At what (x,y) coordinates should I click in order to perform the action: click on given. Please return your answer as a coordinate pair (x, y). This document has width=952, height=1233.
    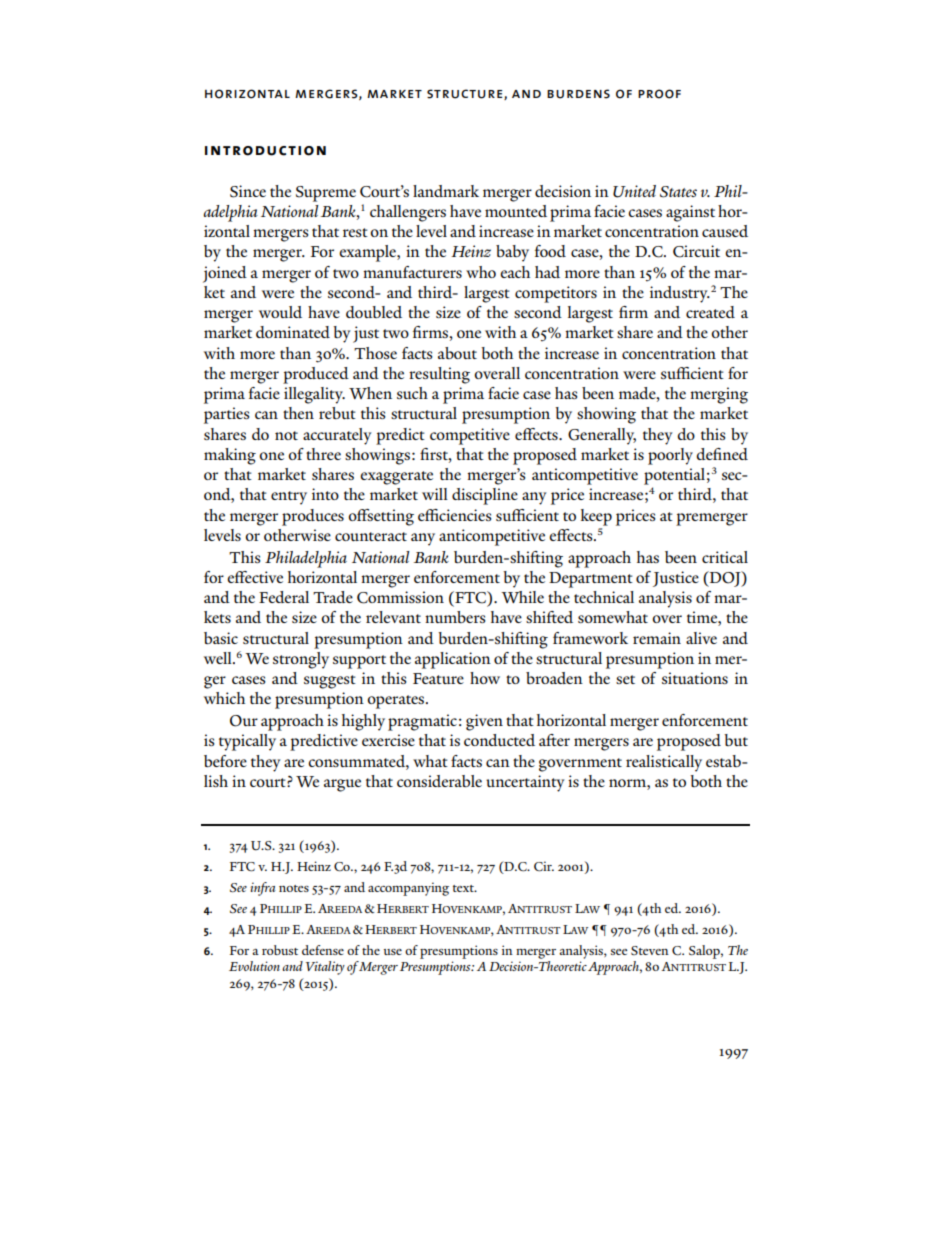
    Looking at the image, I should click on (484, 722).
